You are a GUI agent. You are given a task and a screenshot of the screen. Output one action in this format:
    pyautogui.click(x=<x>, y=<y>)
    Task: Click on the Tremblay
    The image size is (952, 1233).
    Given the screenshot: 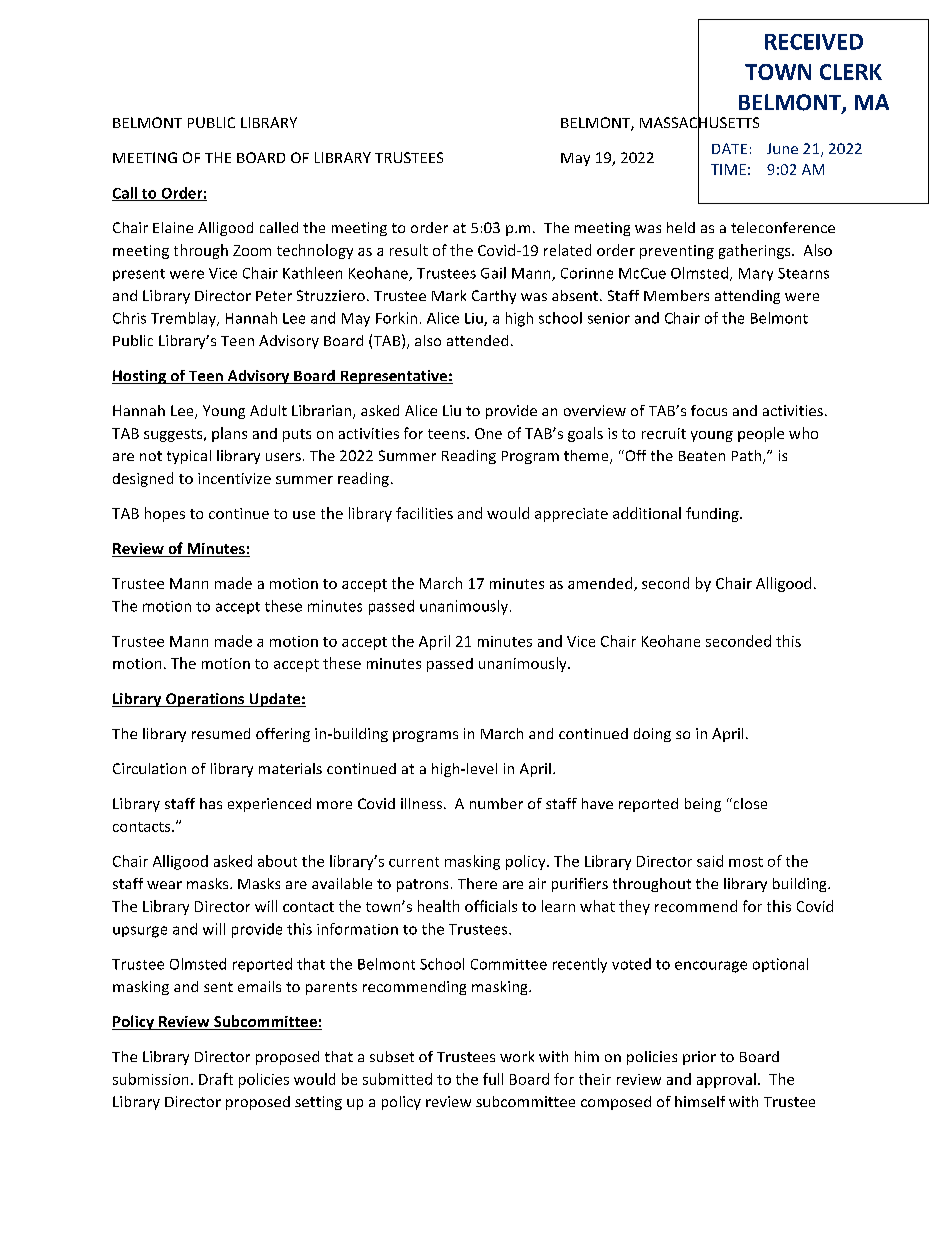 What is the action you would take?
    pyautogui.click(x=184, y=319)
